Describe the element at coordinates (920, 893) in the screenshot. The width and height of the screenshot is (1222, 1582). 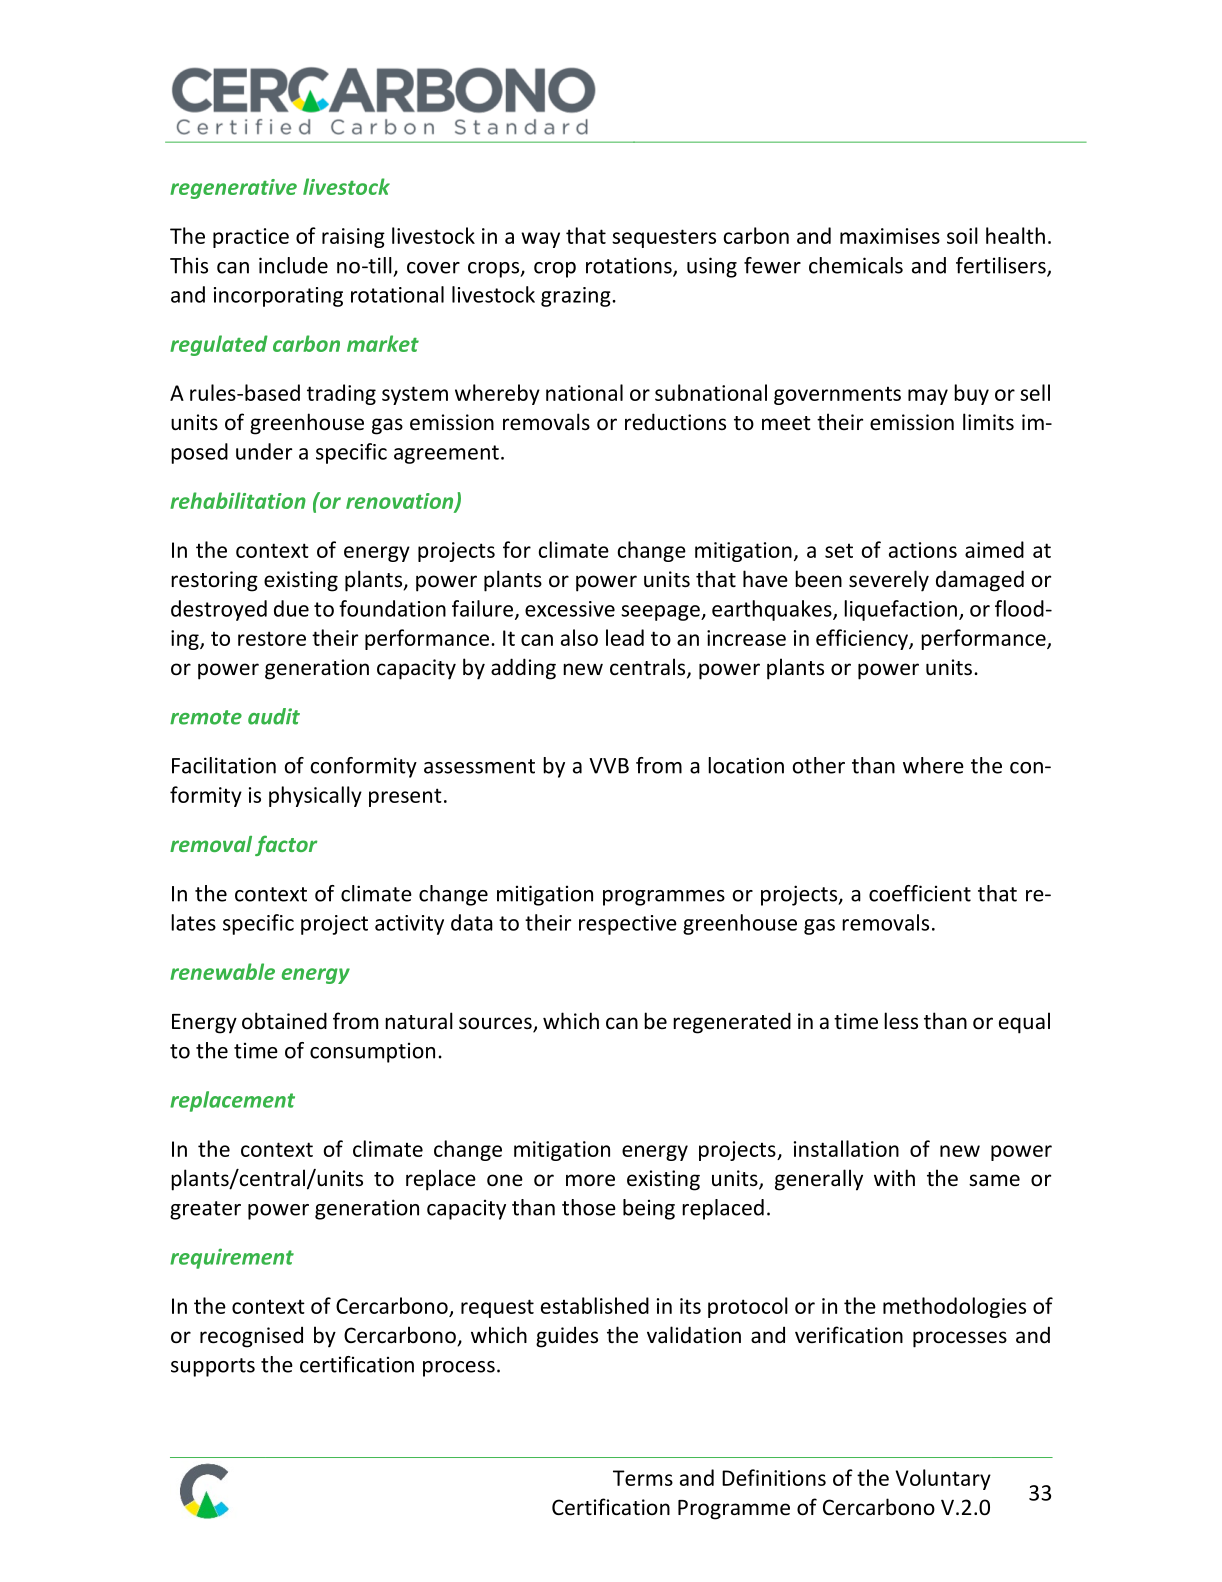
I see `coefficient` at that location.
